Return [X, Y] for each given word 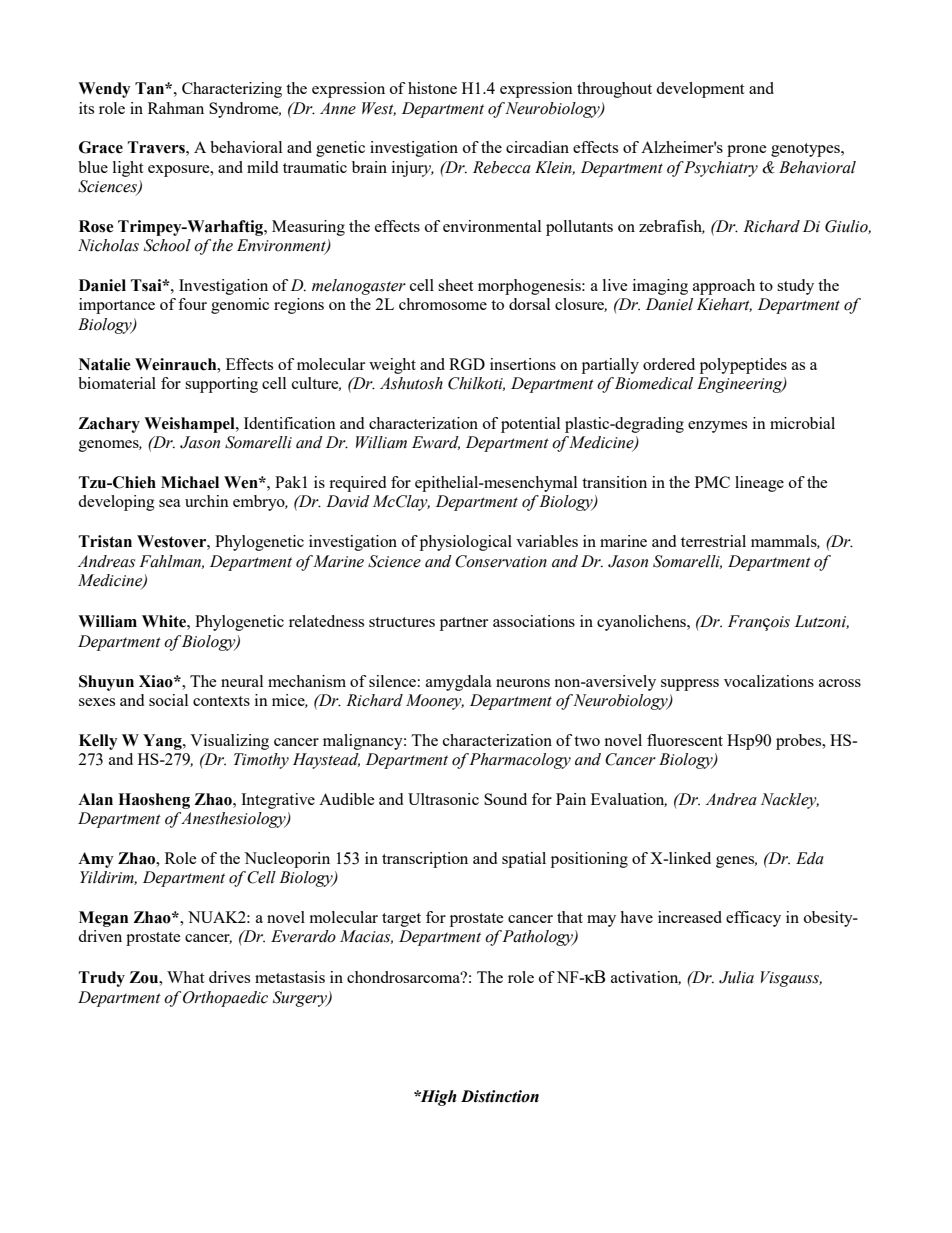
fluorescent [685, 740]
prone [747, 151]
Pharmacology [520, 761]
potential [530, 425]
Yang [163, 742]
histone [432, 88]
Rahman [176, 108]
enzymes [717, 427]
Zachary [109, 425]
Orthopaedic [225, 999]
